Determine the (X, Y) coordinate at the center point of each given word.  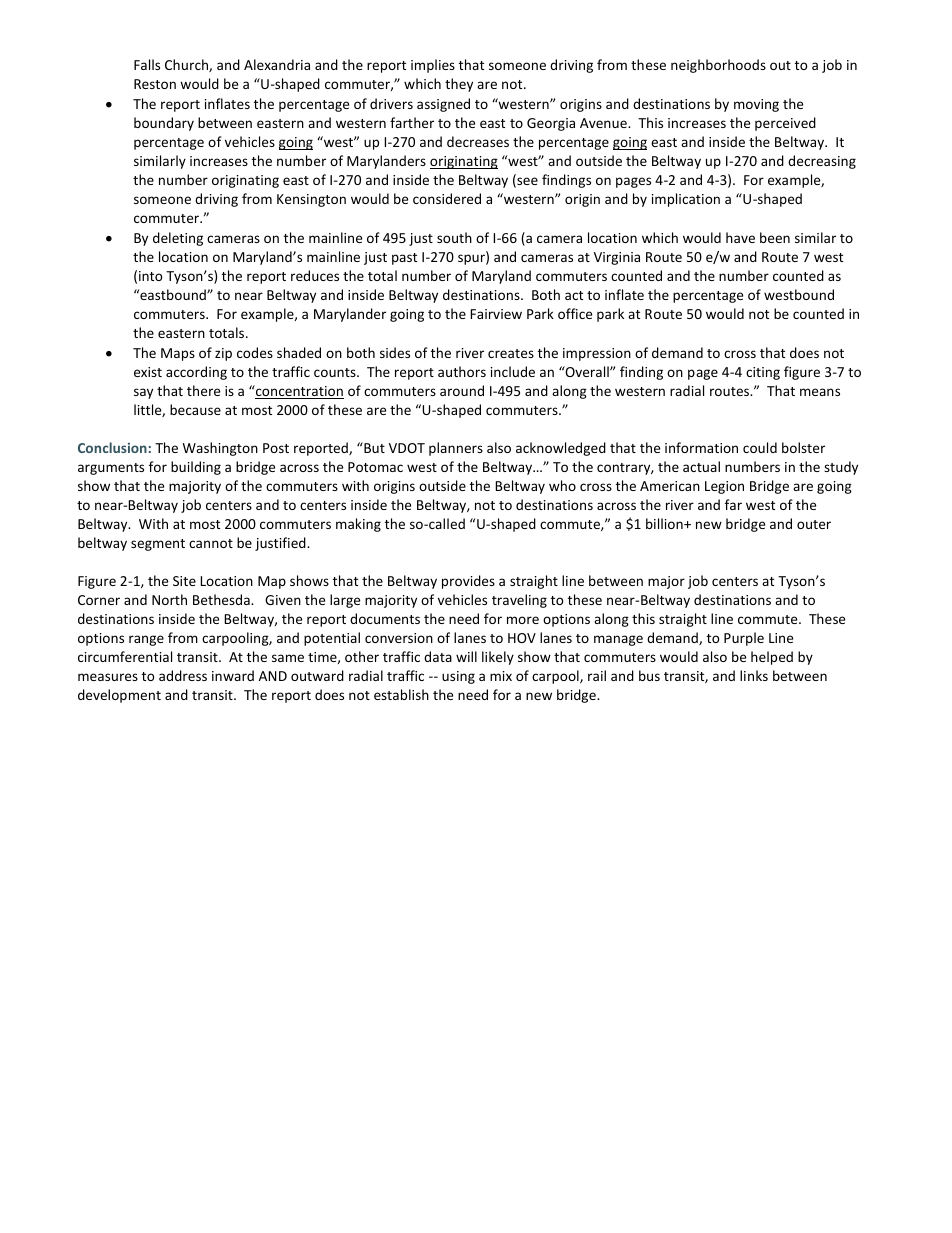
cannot (211, 543)
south (454, 237)
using (458, 677)
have (740, 237)
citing (763, 373)
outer (814, 524)
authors (462, 371)
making (358, 525)
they (459, 85)
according (196, 373)
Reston (155, 84)
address (183, 675)
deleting (178, 239)
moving (756, 105)
